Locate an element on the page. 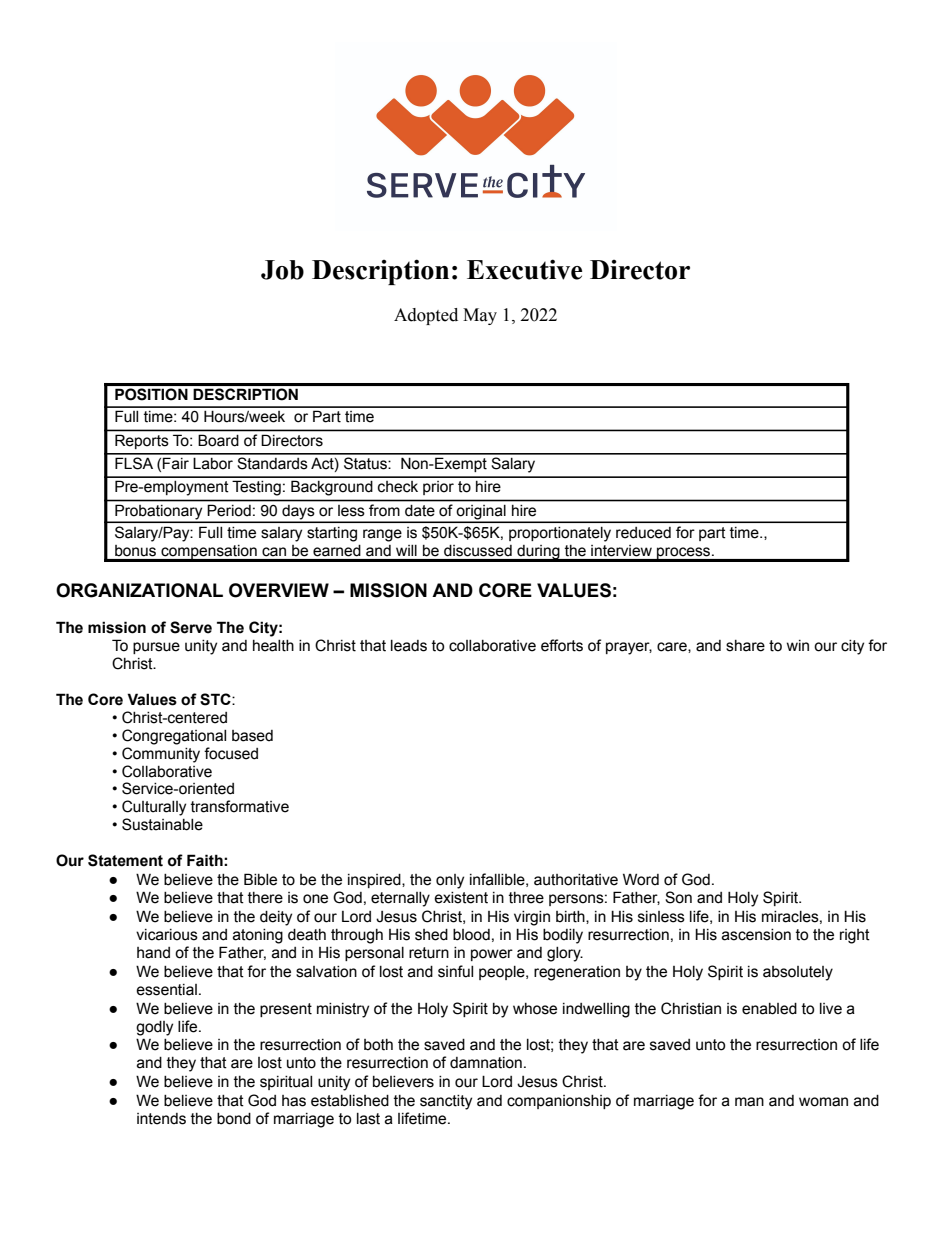 The image size is (952, 1233). STC is located at coordinates (216, 699).
